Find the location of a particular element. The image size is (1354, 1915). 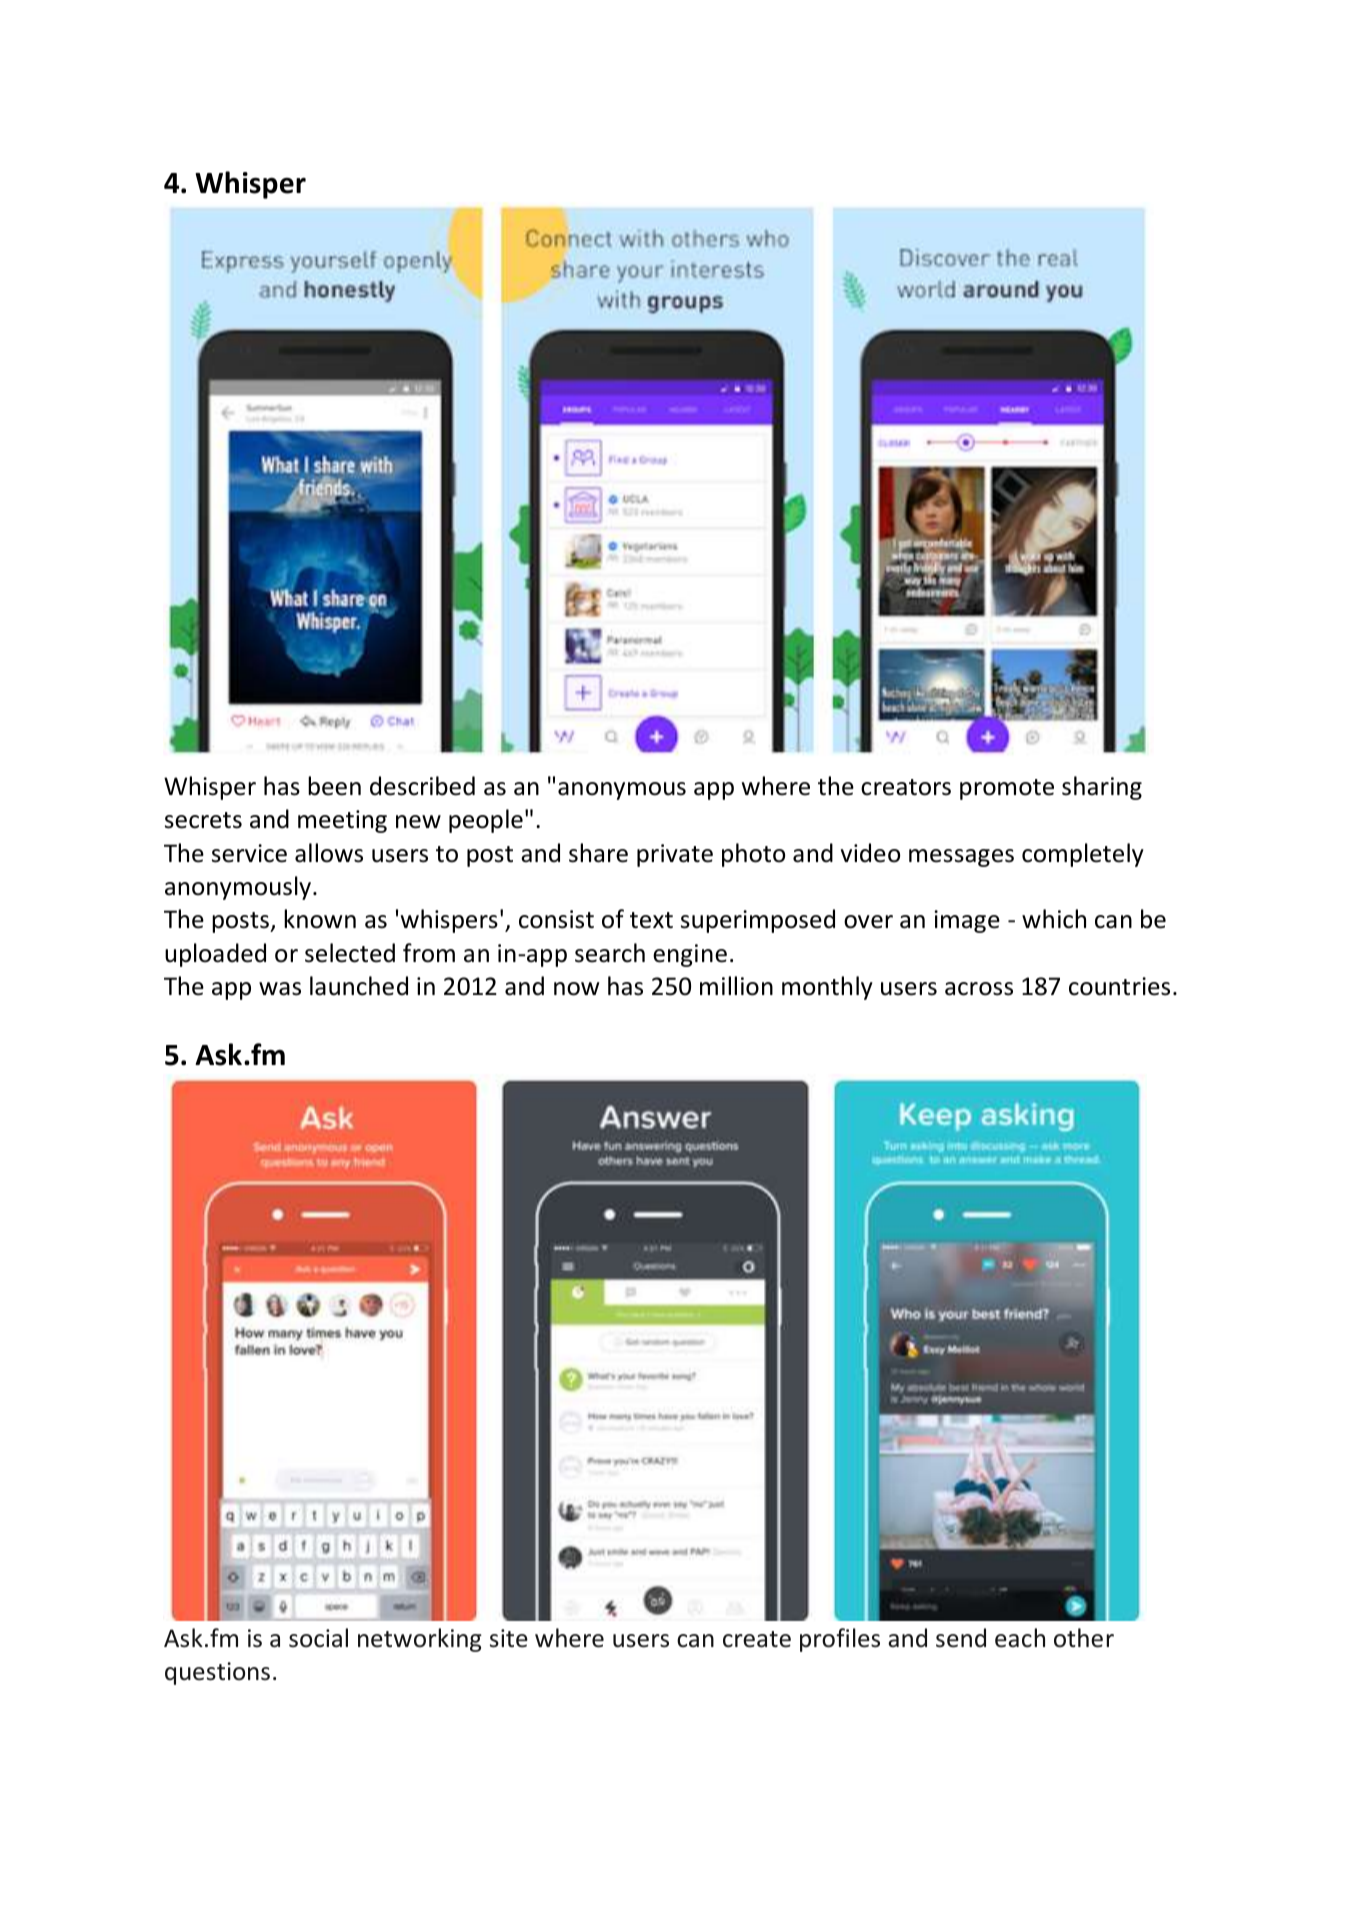

private is located at coordinates (675, 855).
